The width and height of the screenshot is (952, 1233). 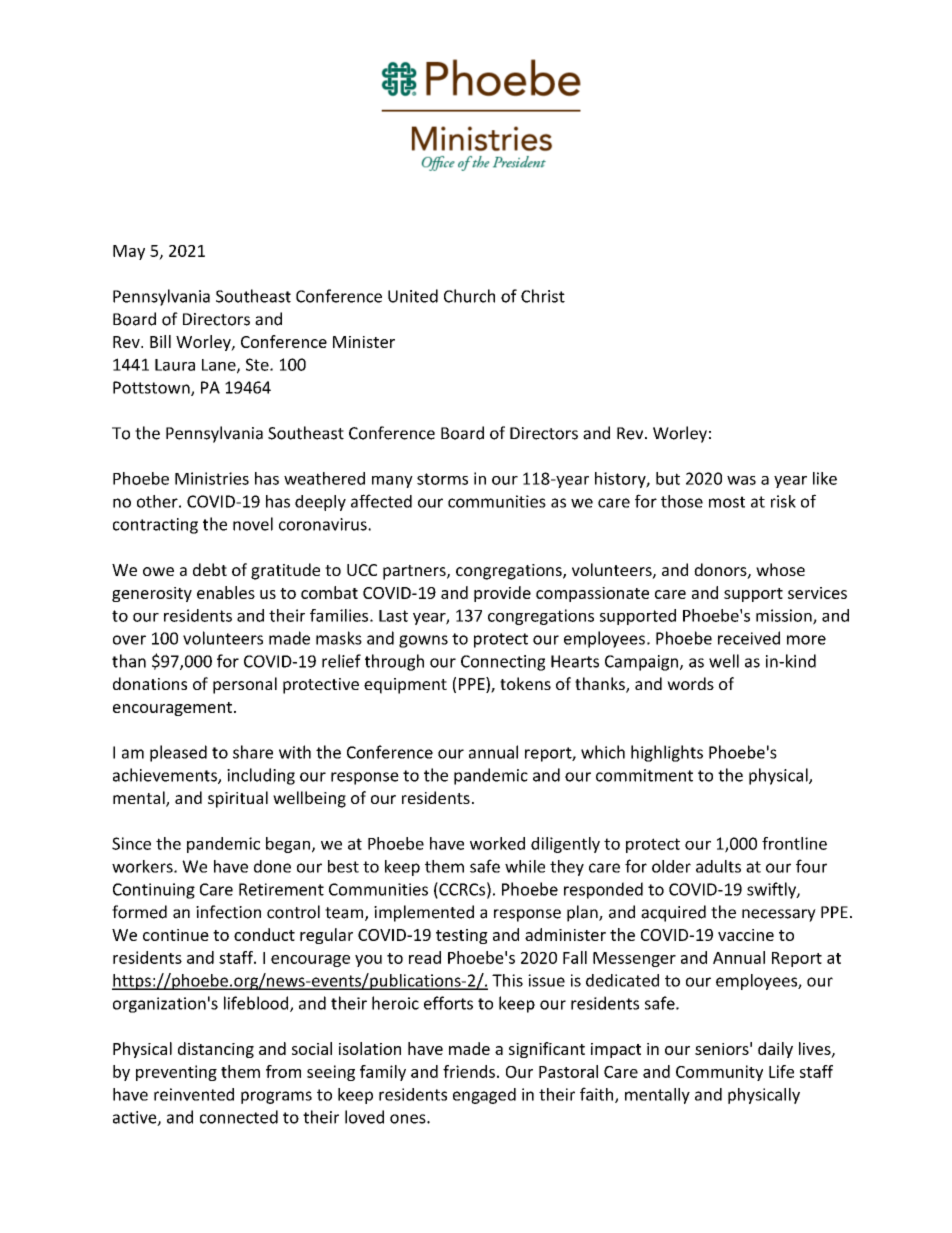 What do you see at coordinates (194, 1094) in the screenshot?
I see `reinvented` at bounding box center [194, 1094].
